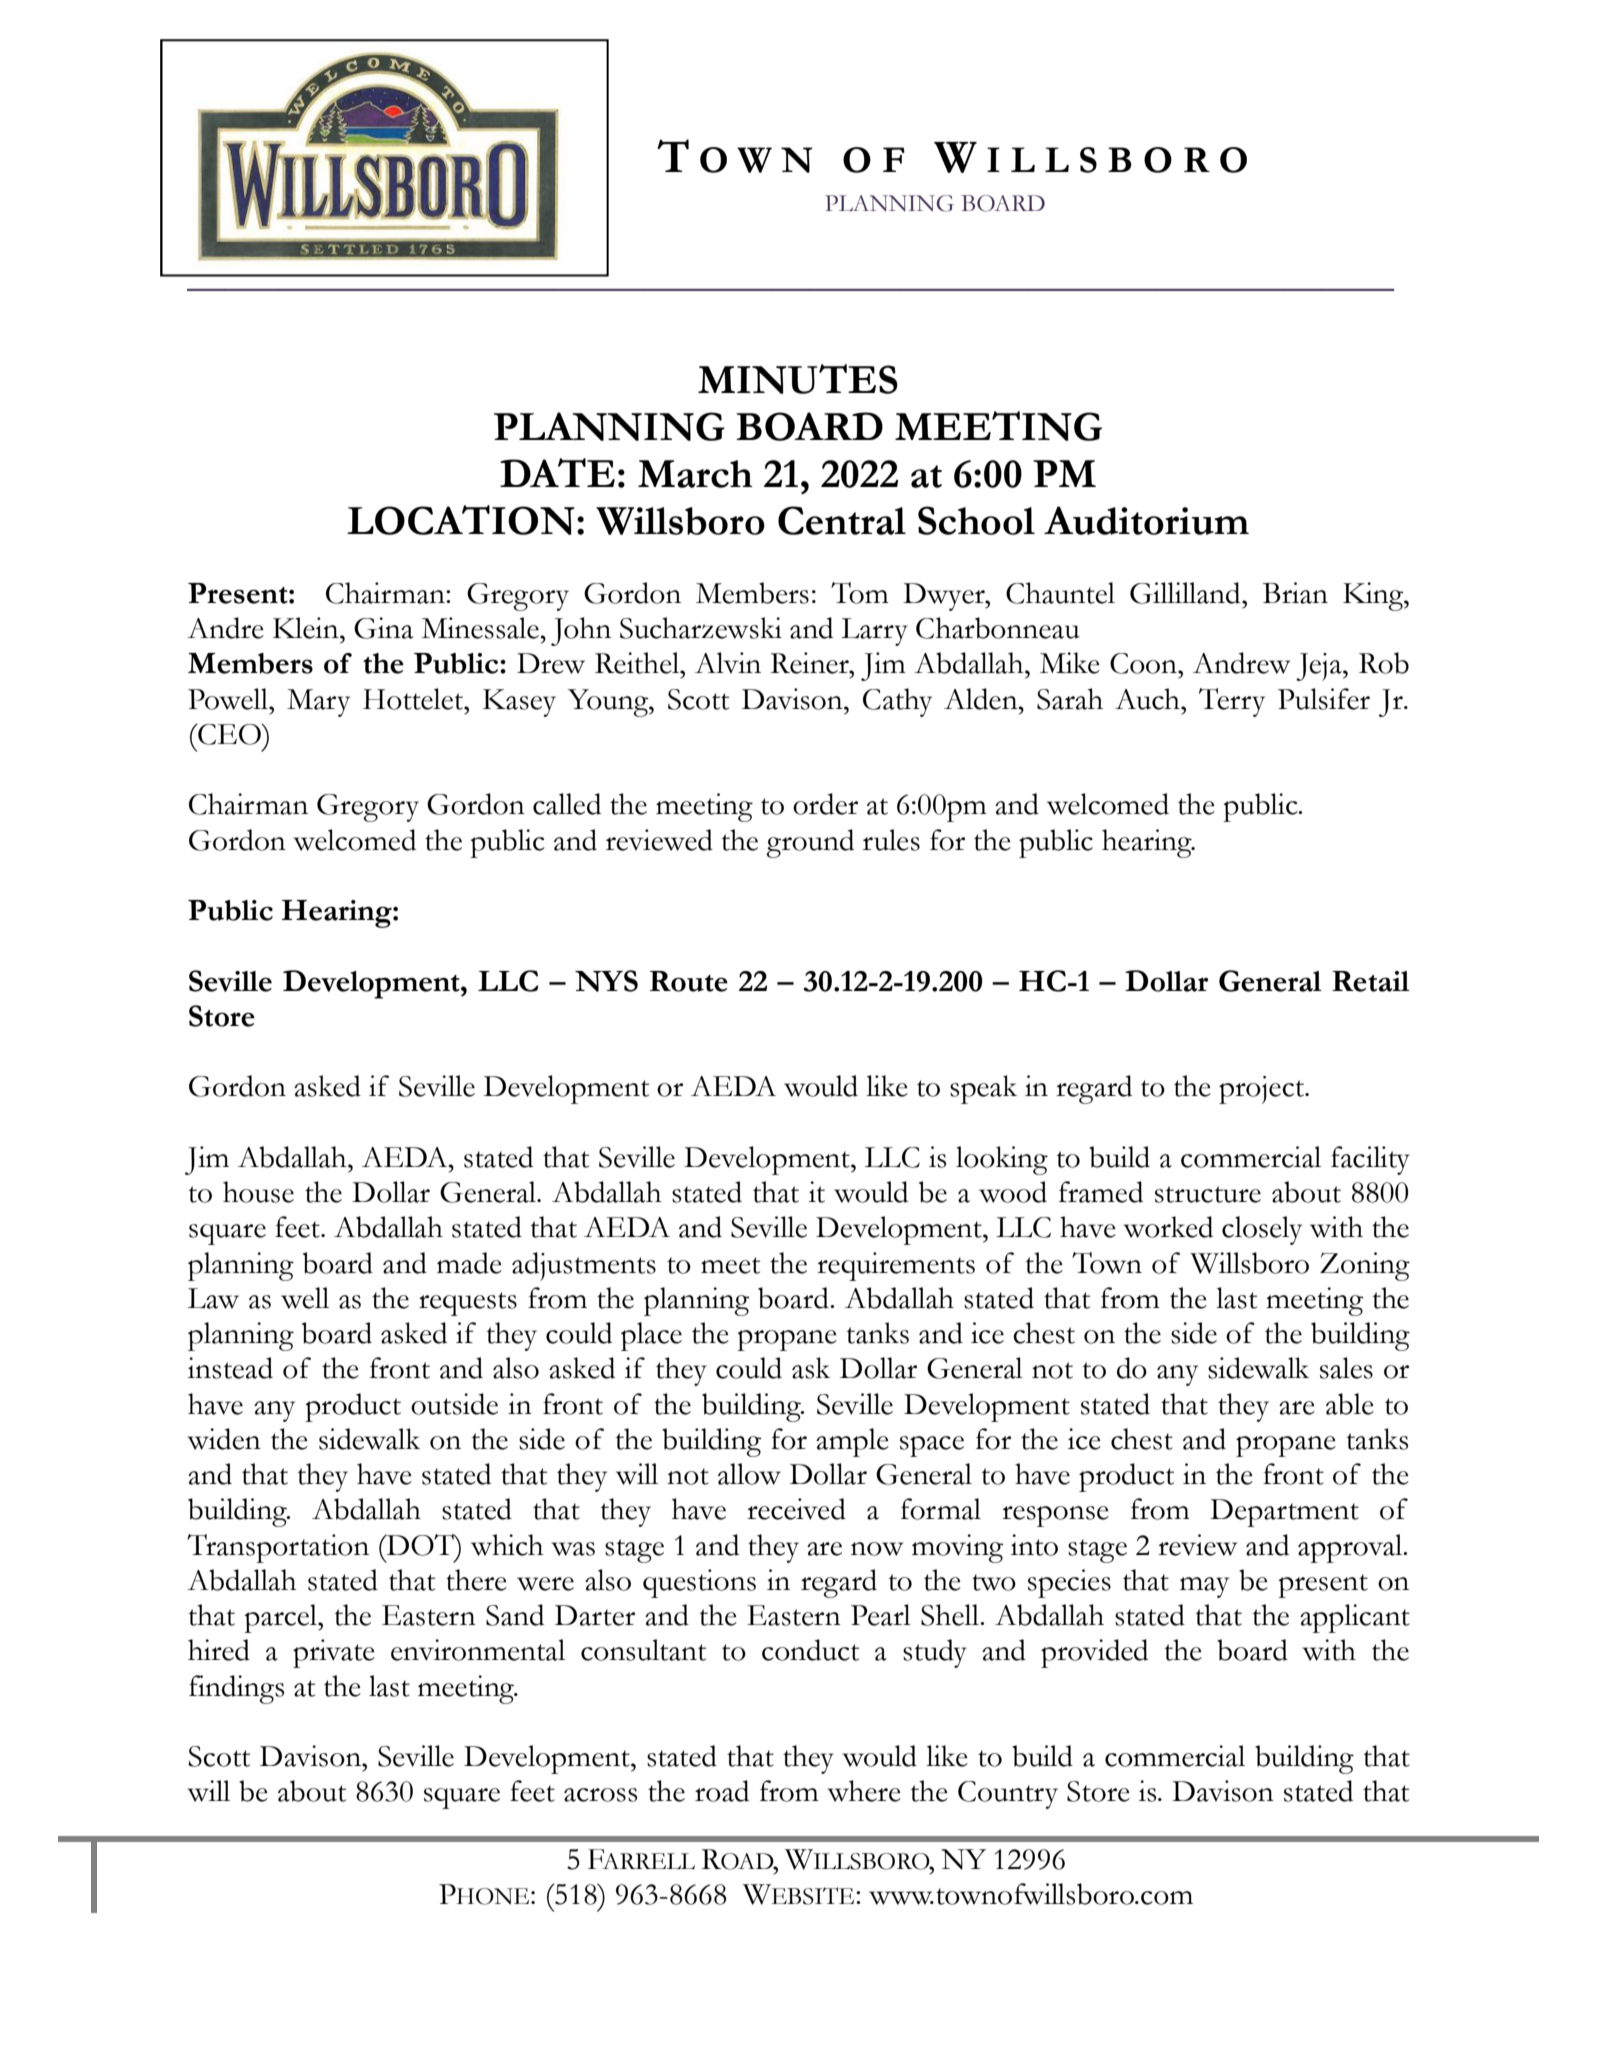 This document has height=2067, width=1597. Describe the element at coordinates (864, 1791) in the document. I see `where` at that location.
